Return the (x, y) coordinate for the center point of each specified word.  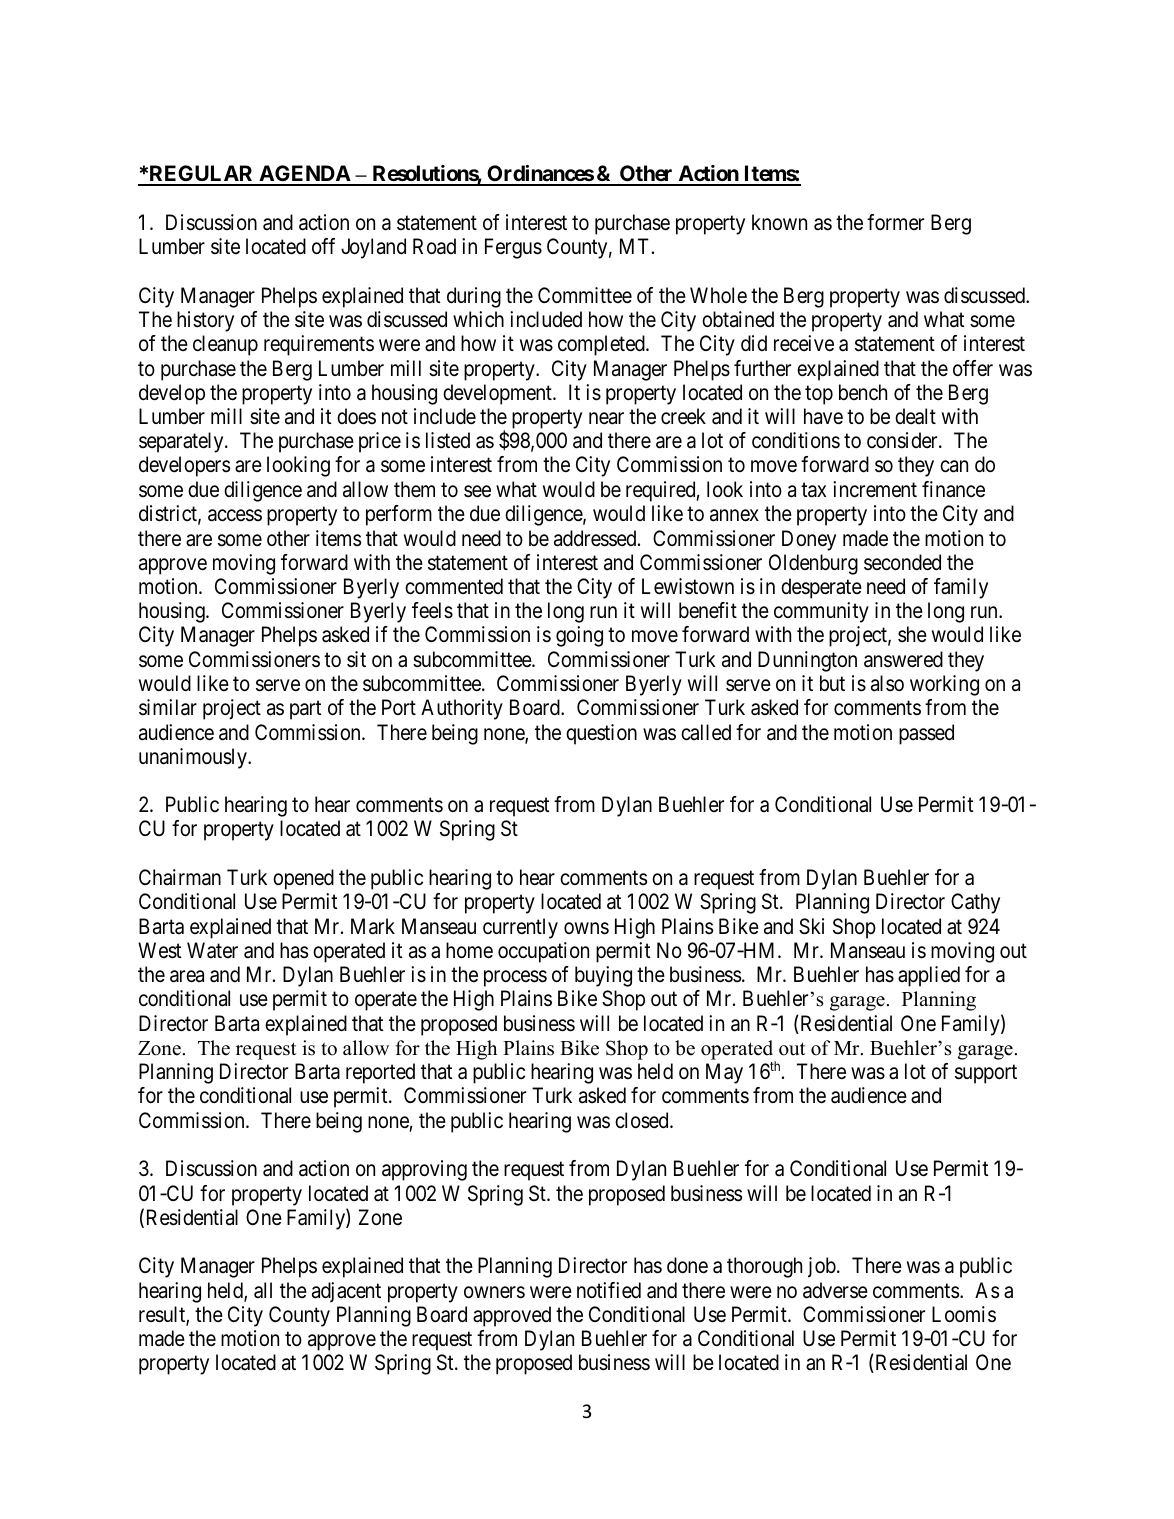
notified (609, 1290)
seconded (902, 562)
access (235, 515)
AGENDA (304, 175)
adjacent (346, 1292)
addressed (596, 538)
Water (212, 950)
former (895, 222)
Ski (811, 926)
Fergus (513, 248)
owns (586, 928)
